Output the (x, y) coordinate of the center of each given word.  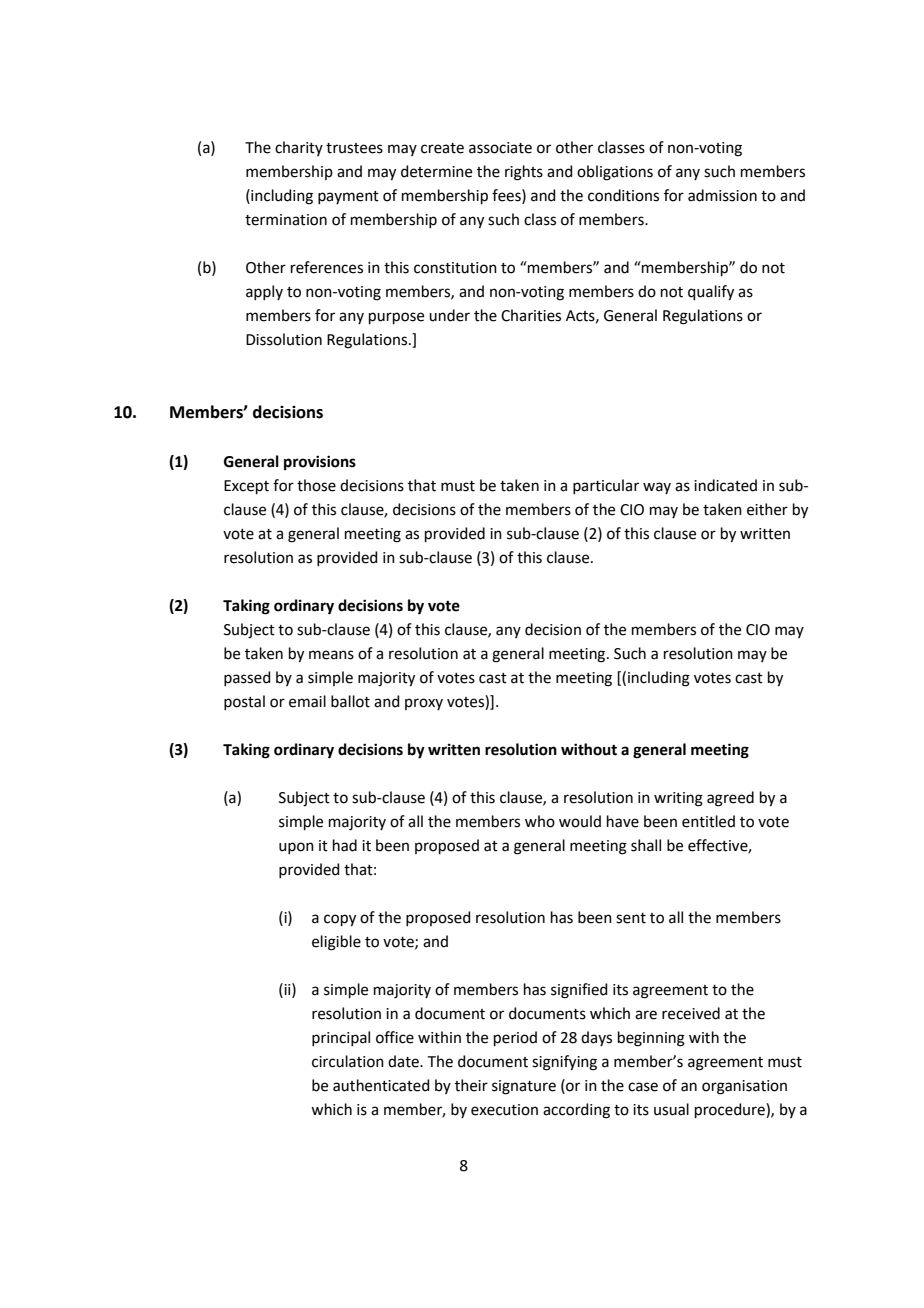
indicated (725, 485)
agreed (730, 799)
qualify (711, 293)
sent (631, 918)
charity (299, 148)
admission (722, 195)
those (316, 485)
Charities (531, 315)
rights (524, 173)
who (540, 821)
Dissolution (284, 339)
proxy (424, 704)
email (307, 701)
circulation (348, 1061)
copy (340, 920)
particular (606, 486)
